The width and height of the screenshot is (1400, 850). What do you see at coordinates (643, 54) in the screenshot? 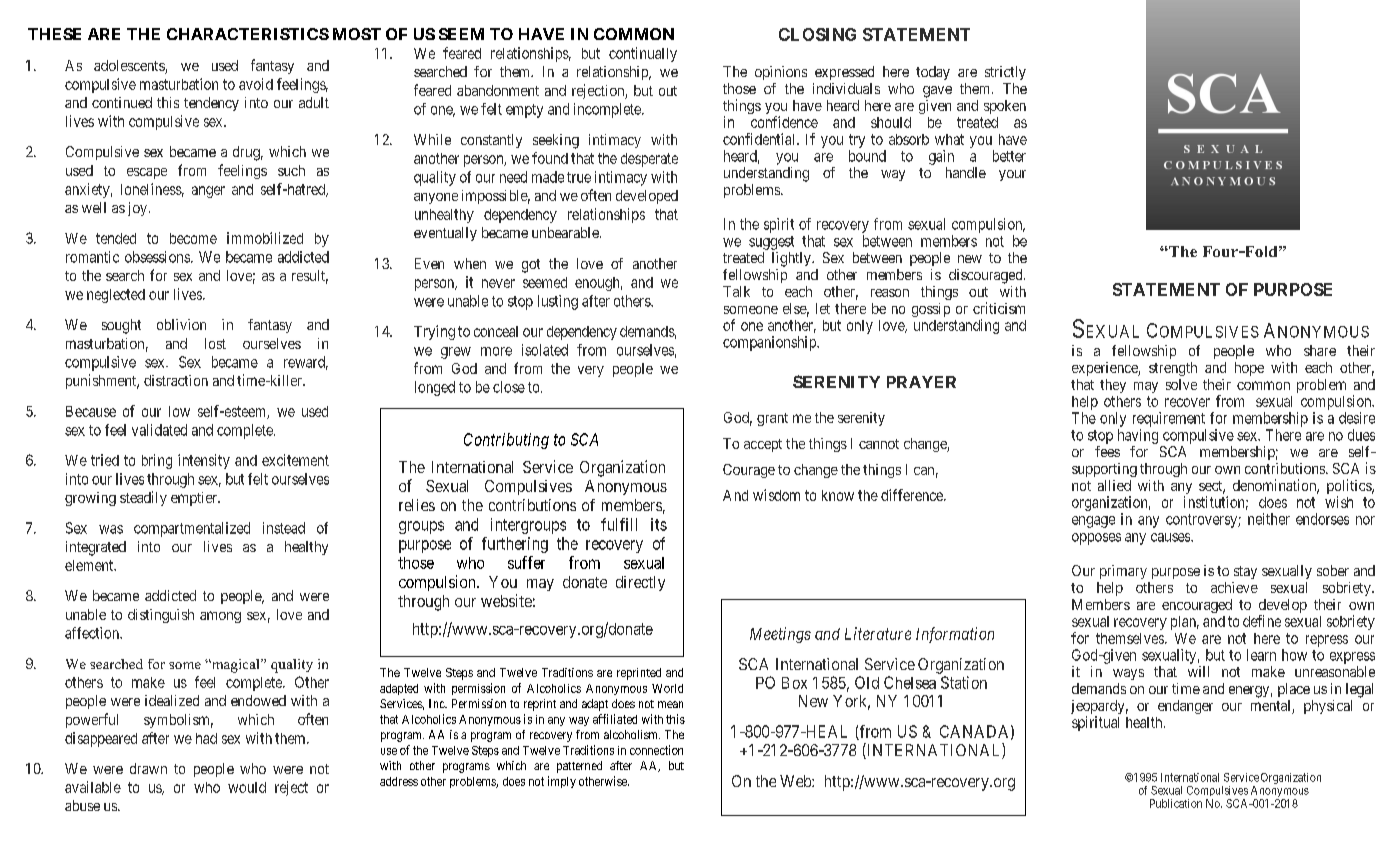
I see `continually` at bounding box center [643, 54].
